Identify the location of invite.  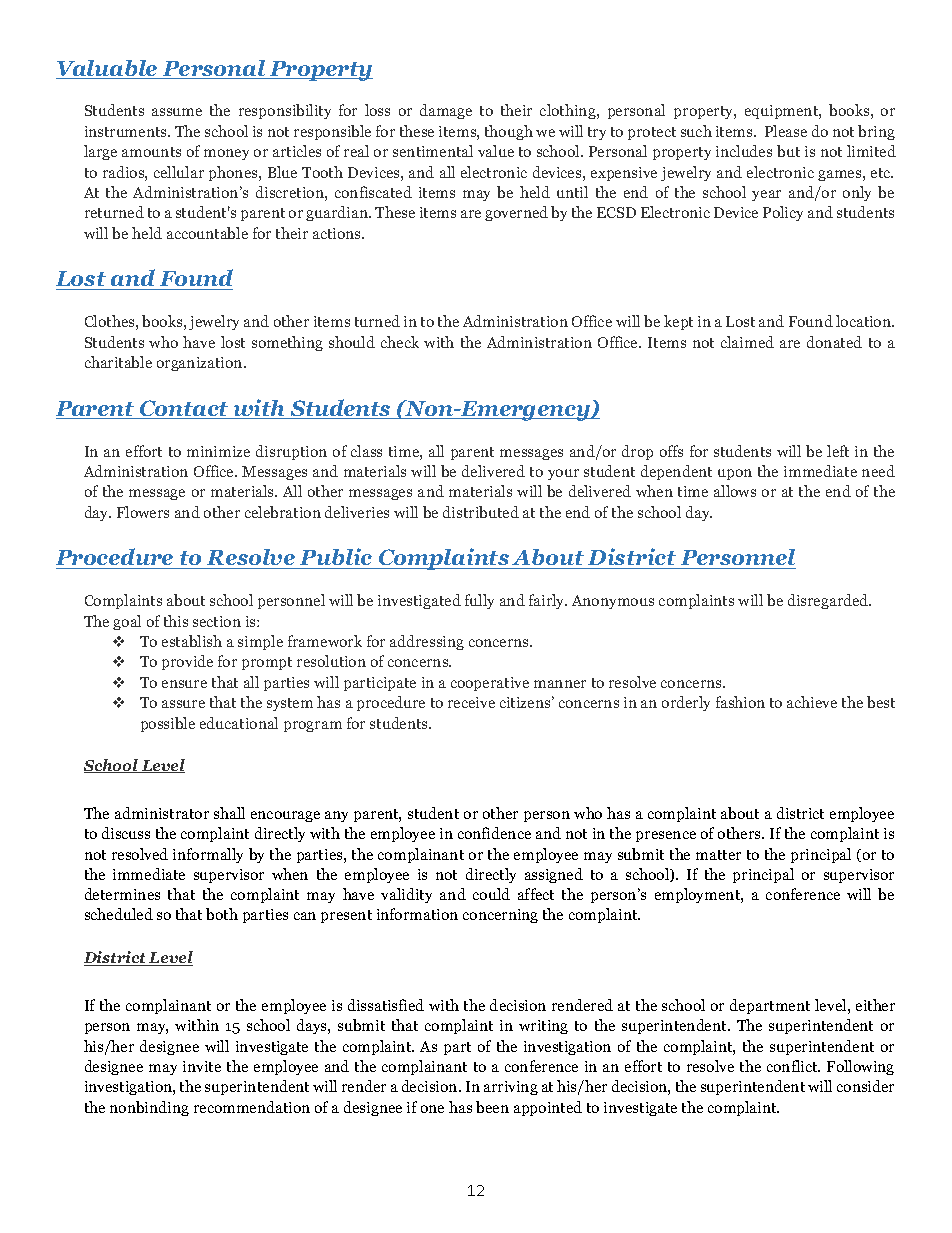
(202, 1066).
